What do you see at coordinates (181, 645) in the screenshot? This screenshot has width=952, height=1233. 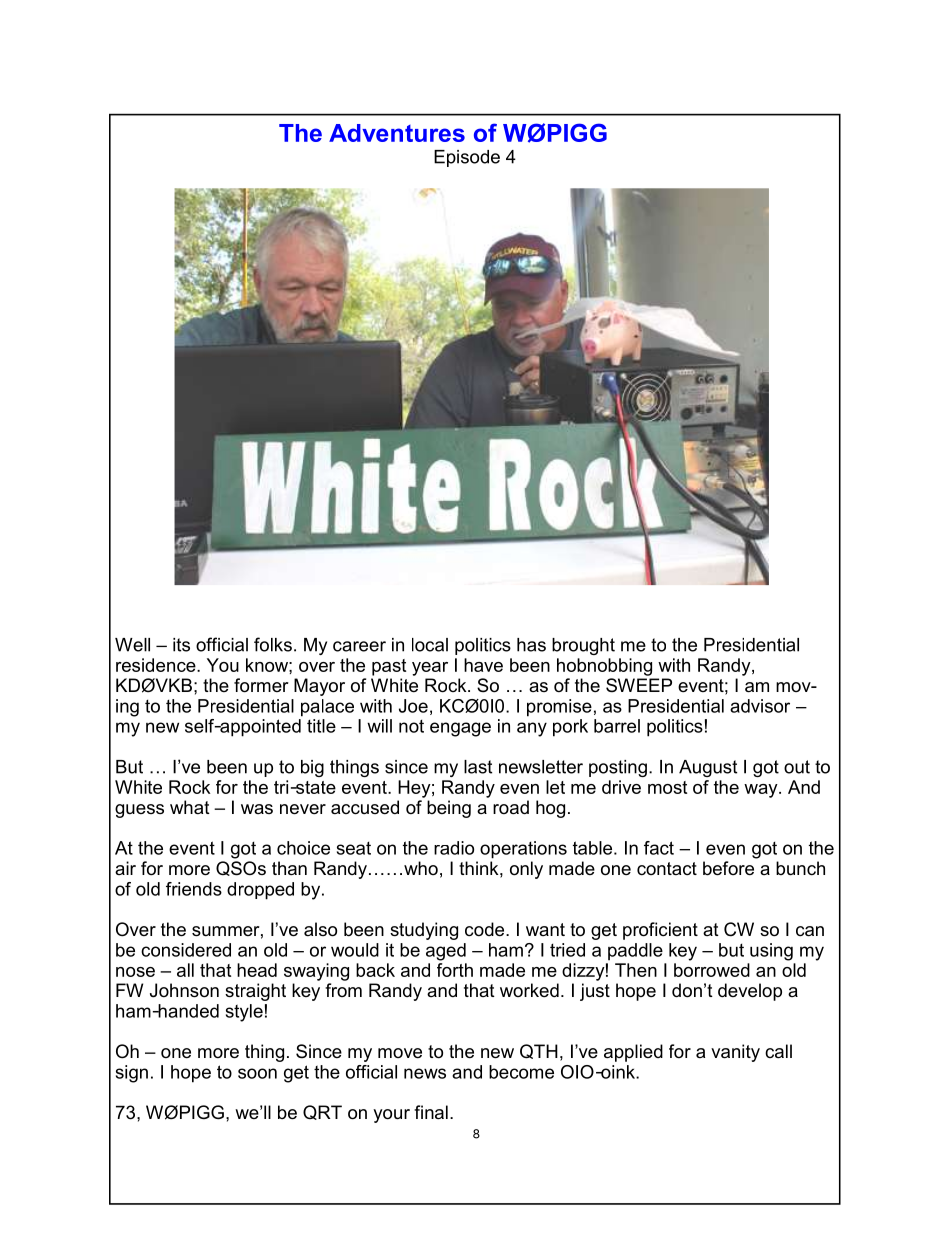 I see `its` at bounding box center [181, 645].
